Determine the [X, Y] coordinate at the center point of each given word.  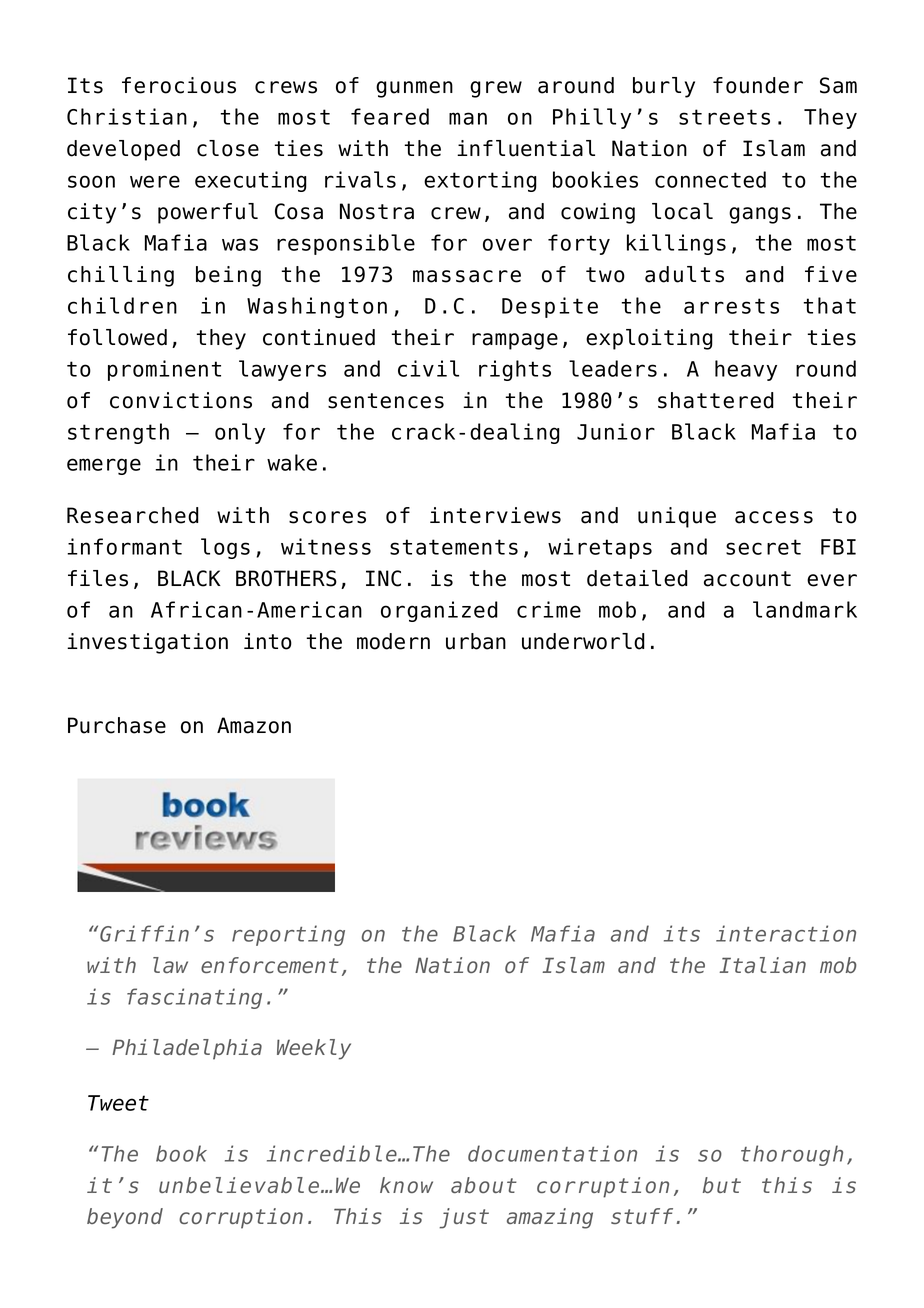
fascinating [194, 998]
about [484, 1185]
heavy [746, 370]
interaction [786, 933]
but [722, 1185]
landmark [805, 609]
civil [428, 368]
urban [476, 641]
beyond [125, 1218]
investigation [147, 643]
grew [496, 89]
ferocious [179, 85]
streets [724, 117]
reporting [288, 935]
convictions [181, 400]
